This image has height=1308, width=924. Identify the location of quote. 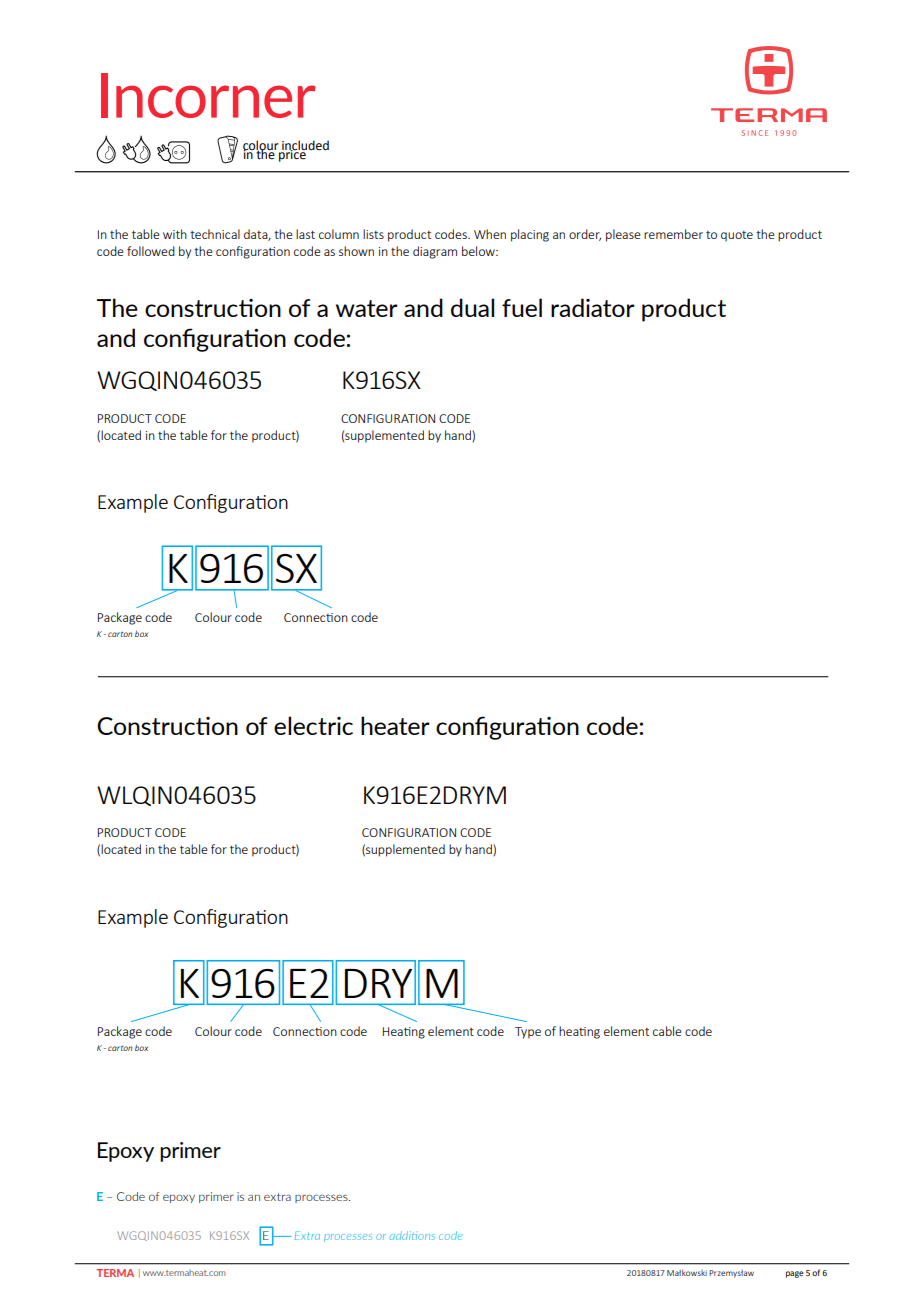
(737, 236).
